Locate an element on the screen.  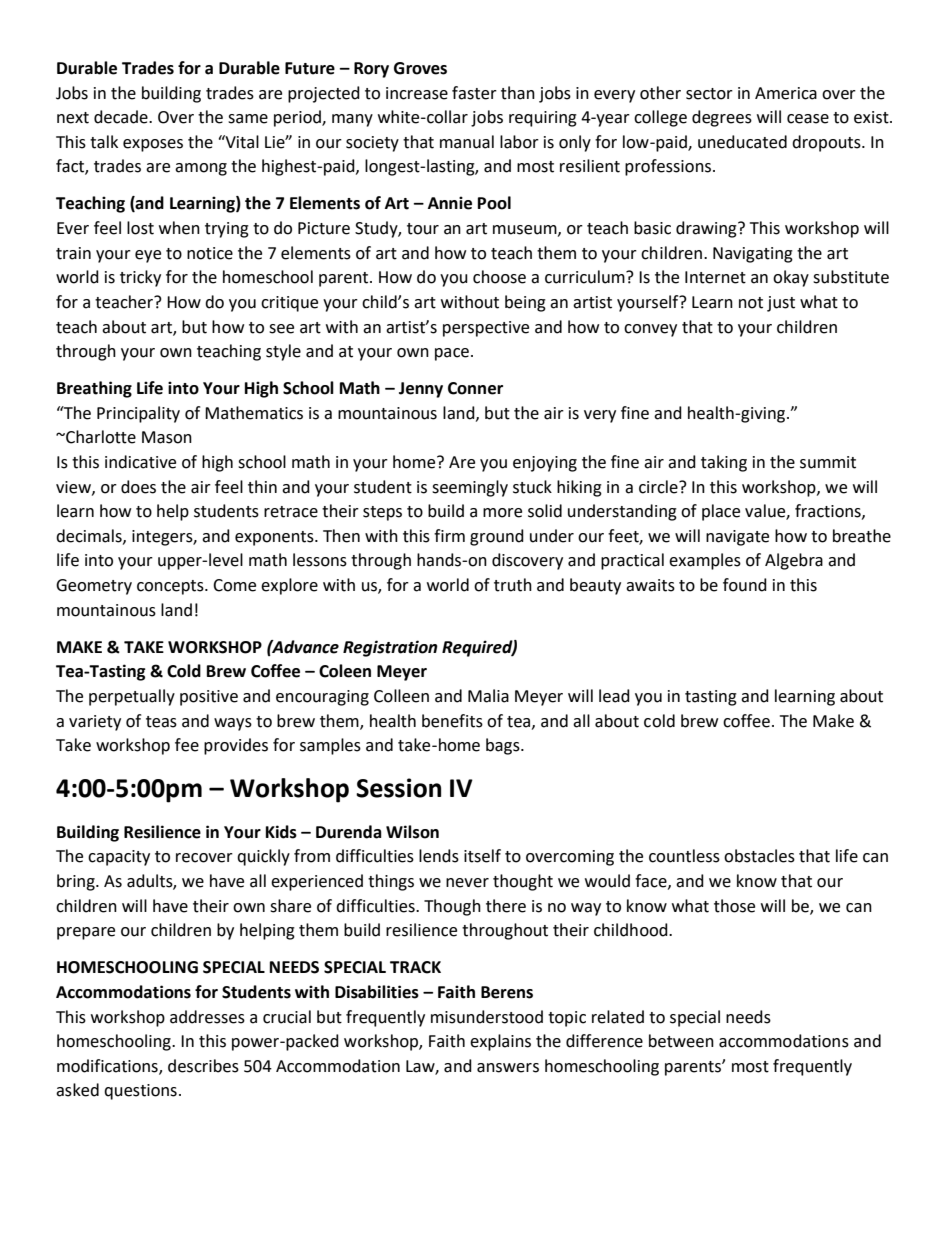
bags is located at coordinates (504, 746).
